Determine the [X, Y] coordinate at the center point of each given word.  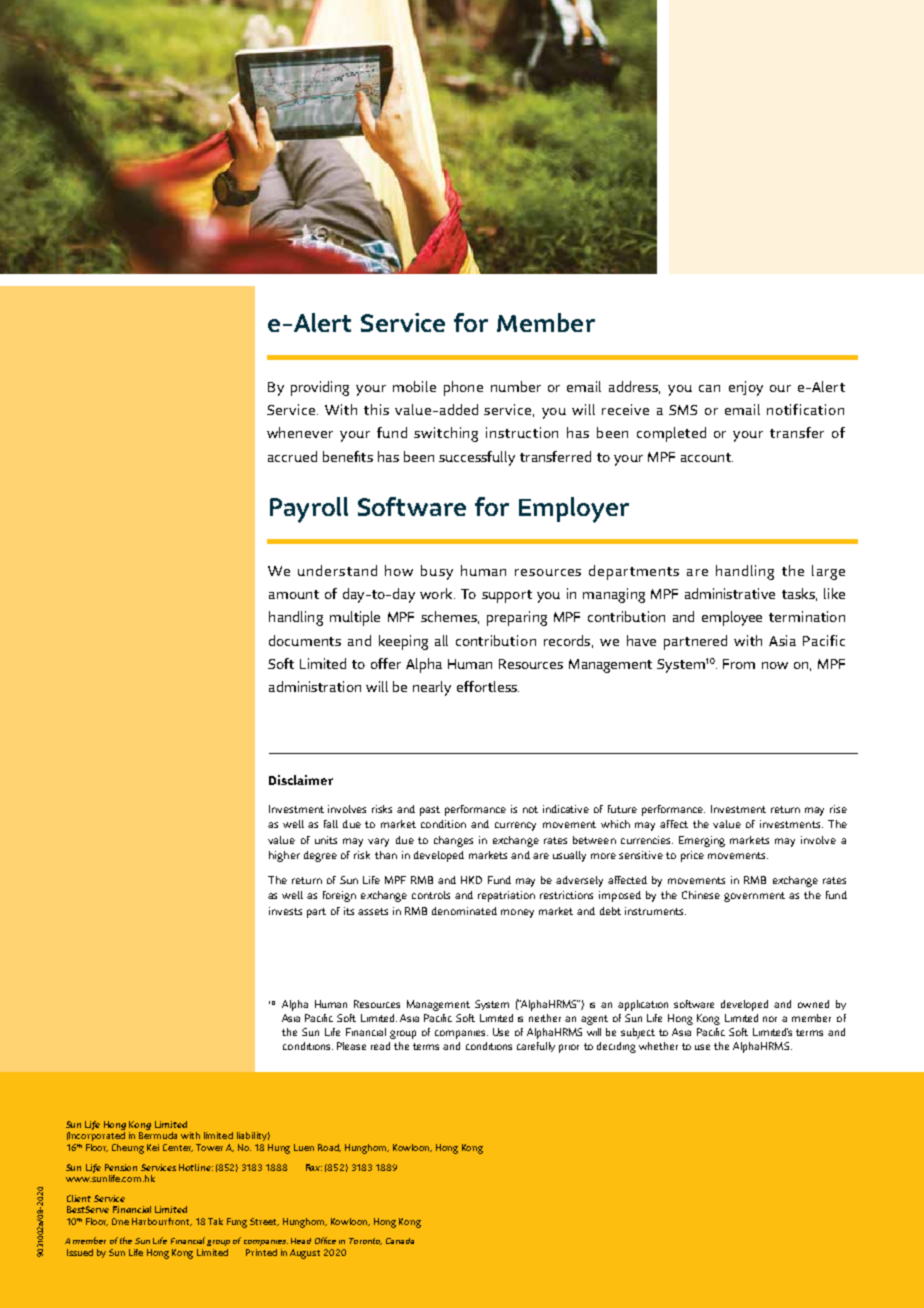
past [430, 811]
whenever [300, 432]
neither [545, 1018]
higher [284, 856]
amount [294, 594]
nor [770, 1019]
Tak [215, 1221]
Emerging [702, 841]
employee [732, 618]
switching [446, 434]
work [437, 593]
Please [351, 1046]
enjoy [746, 388]
